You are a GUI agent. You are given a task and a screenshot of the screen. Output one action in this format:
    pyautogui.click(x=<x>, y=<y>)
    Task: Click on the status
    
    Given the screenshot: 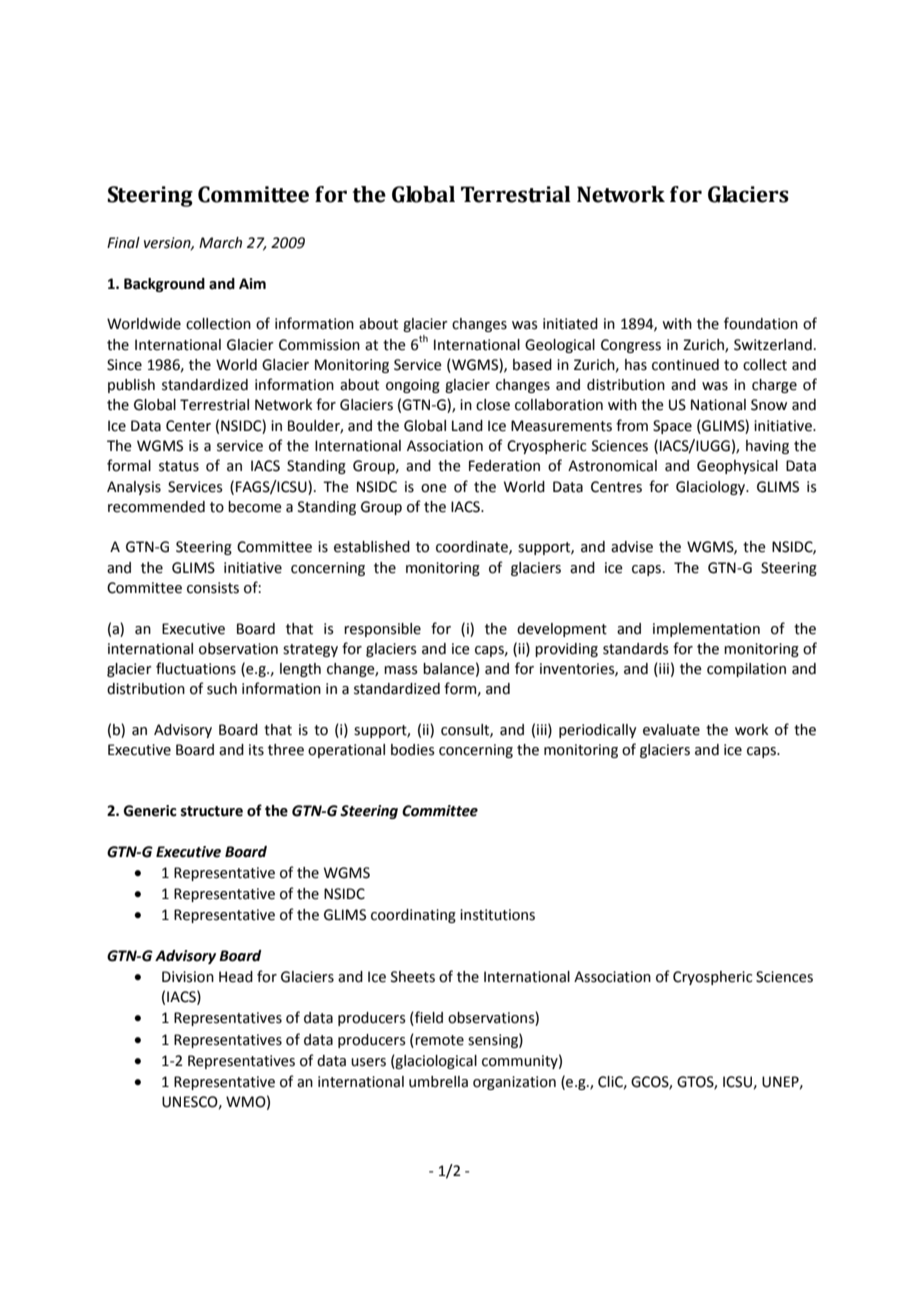 What is the action you would take?
    pyautogui.click(x=179, y=466)
